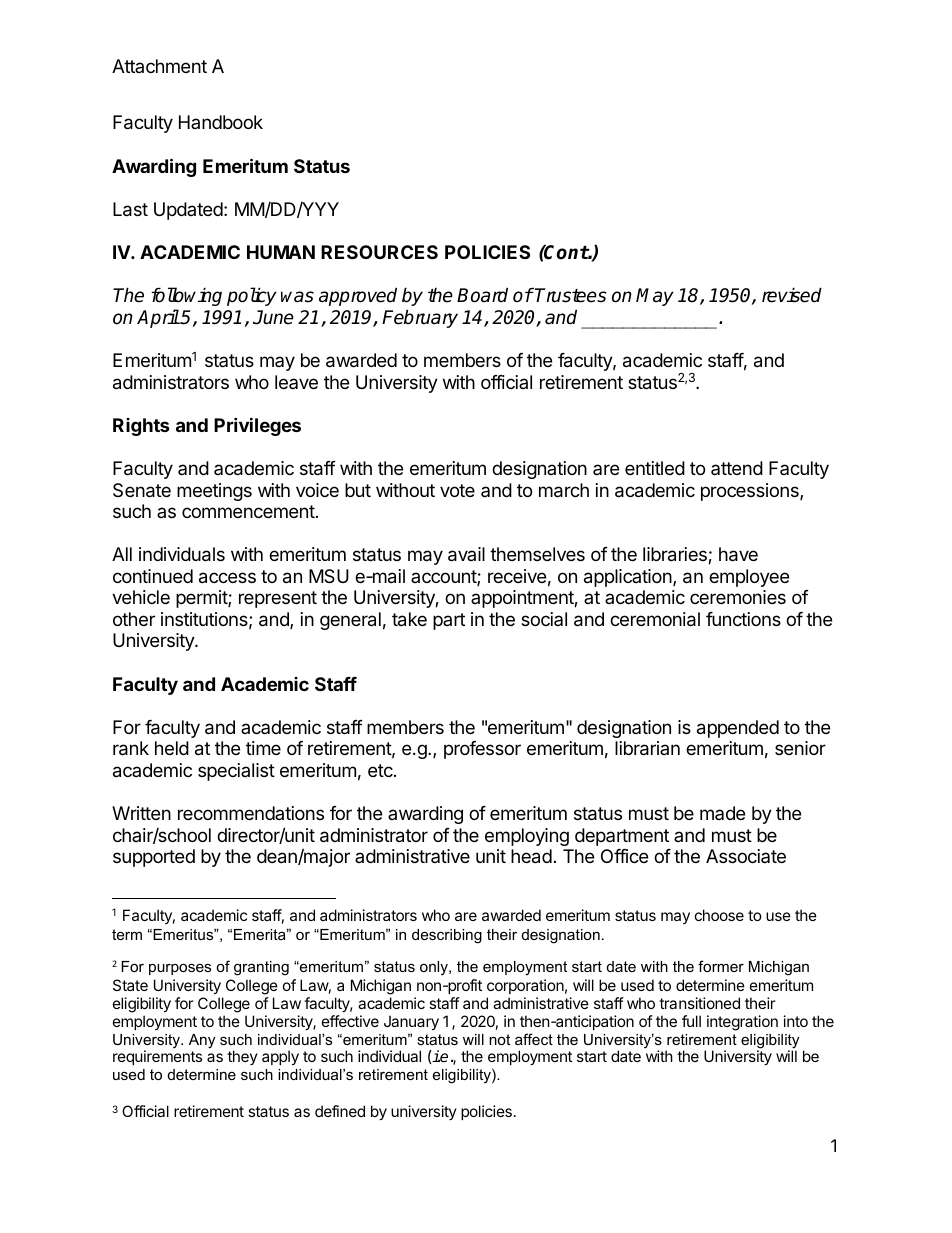  What do you see at coordinates (221, 122) in the screenshot?
I see `Handbook` at bounding box center [221, 122].
